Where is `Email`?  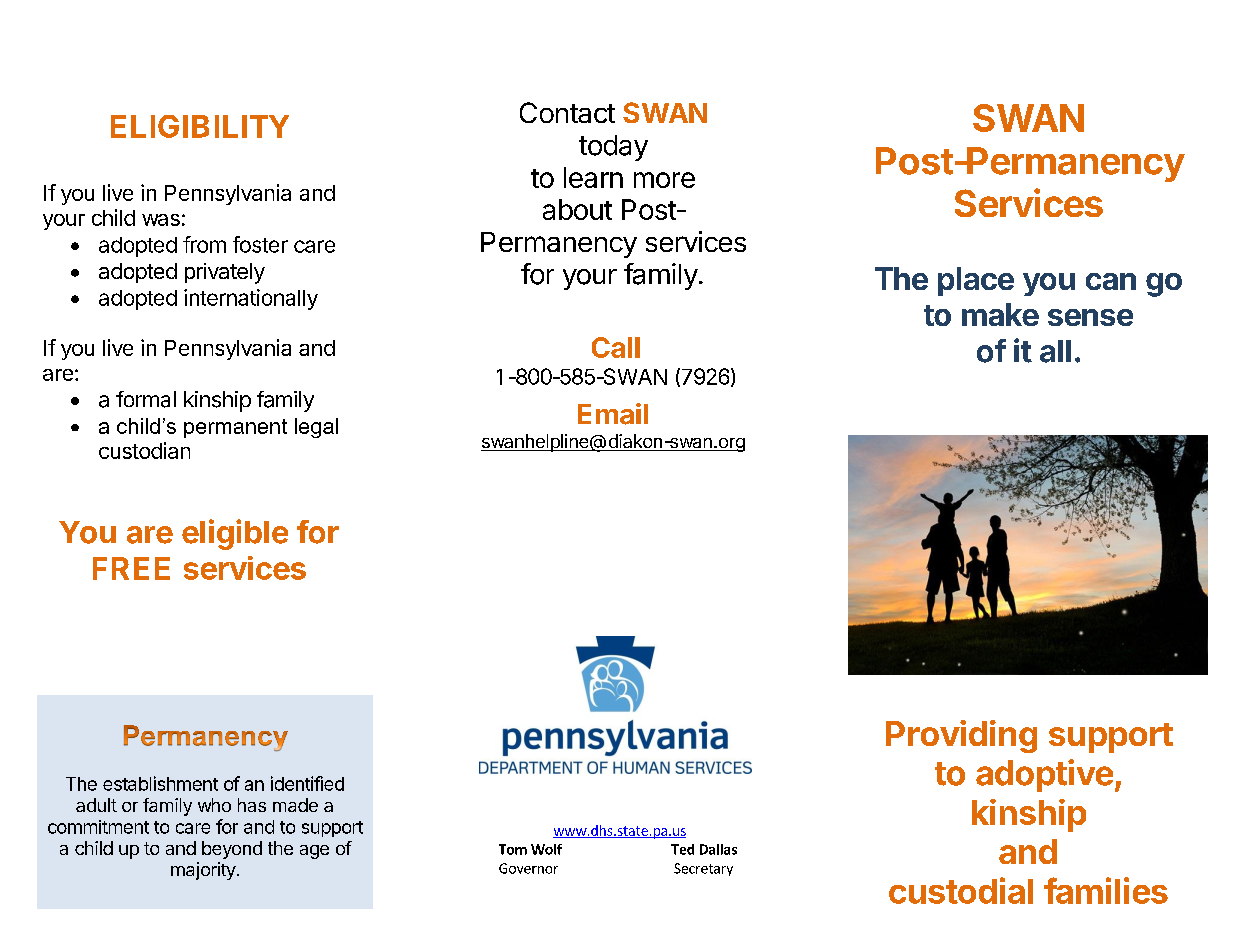
Email is located at coordinates (613, 414).
